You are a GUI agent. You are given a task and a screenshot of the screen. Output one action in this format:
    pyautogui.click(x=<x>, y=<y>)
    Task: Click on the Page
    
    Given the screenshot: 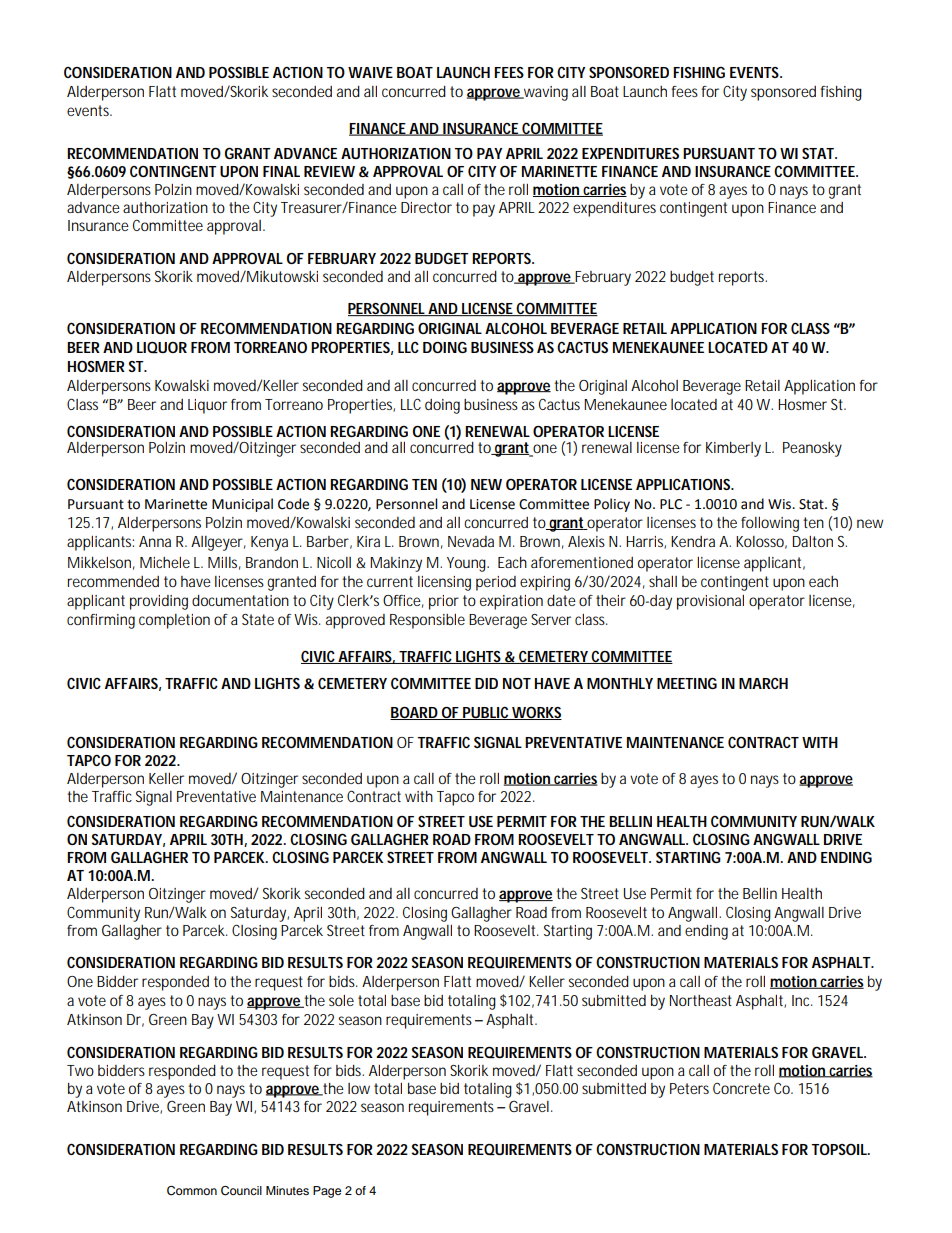 What is the action you would take?
    pyautogui.click(x=327, y=1192)
